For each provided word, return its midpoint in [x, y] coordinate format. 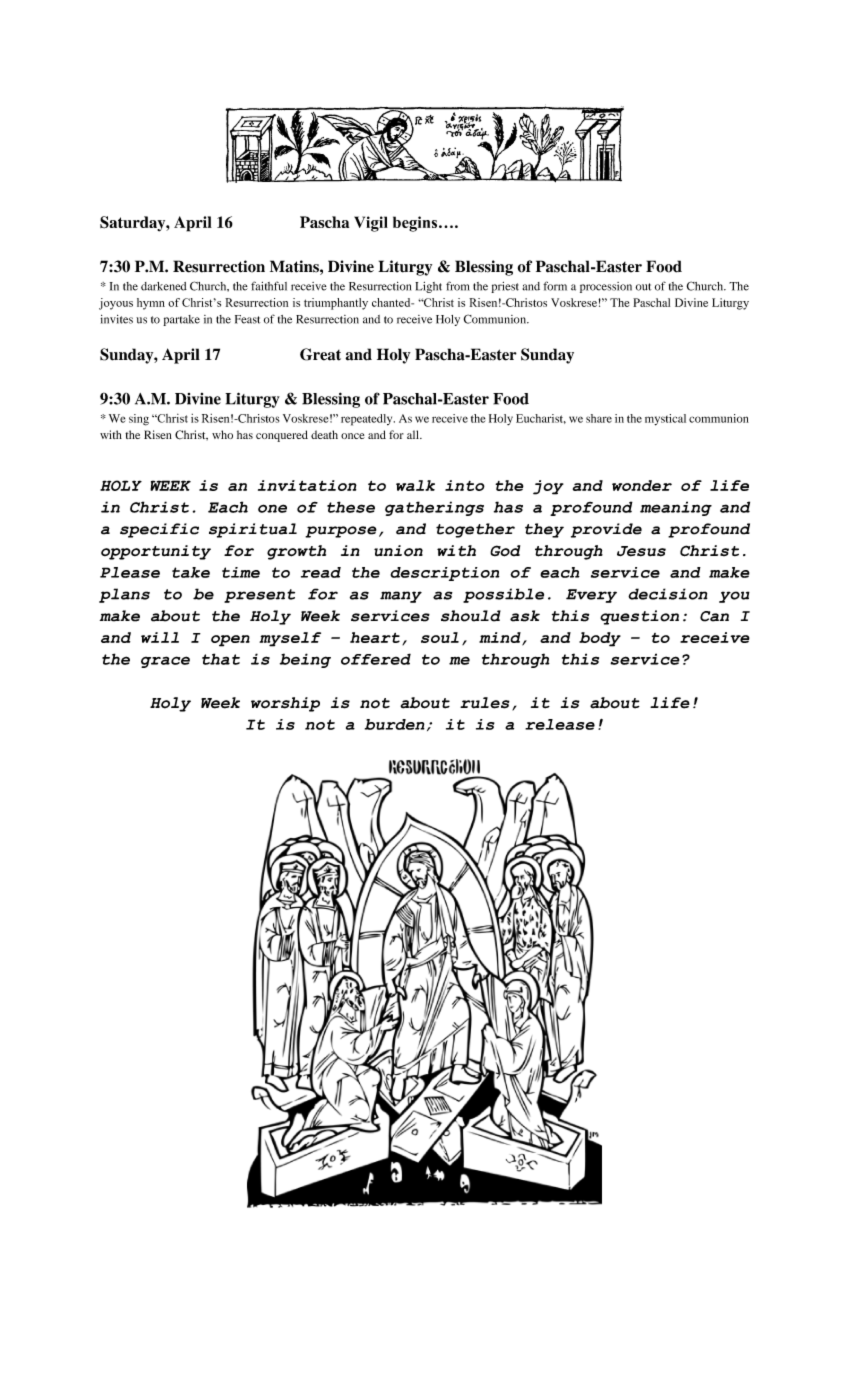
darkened [164, 286]
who [222, 434]
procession [606, 287]
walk [415, 485]
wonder [642, 485]
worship [285, 704]
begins [416, 224]
